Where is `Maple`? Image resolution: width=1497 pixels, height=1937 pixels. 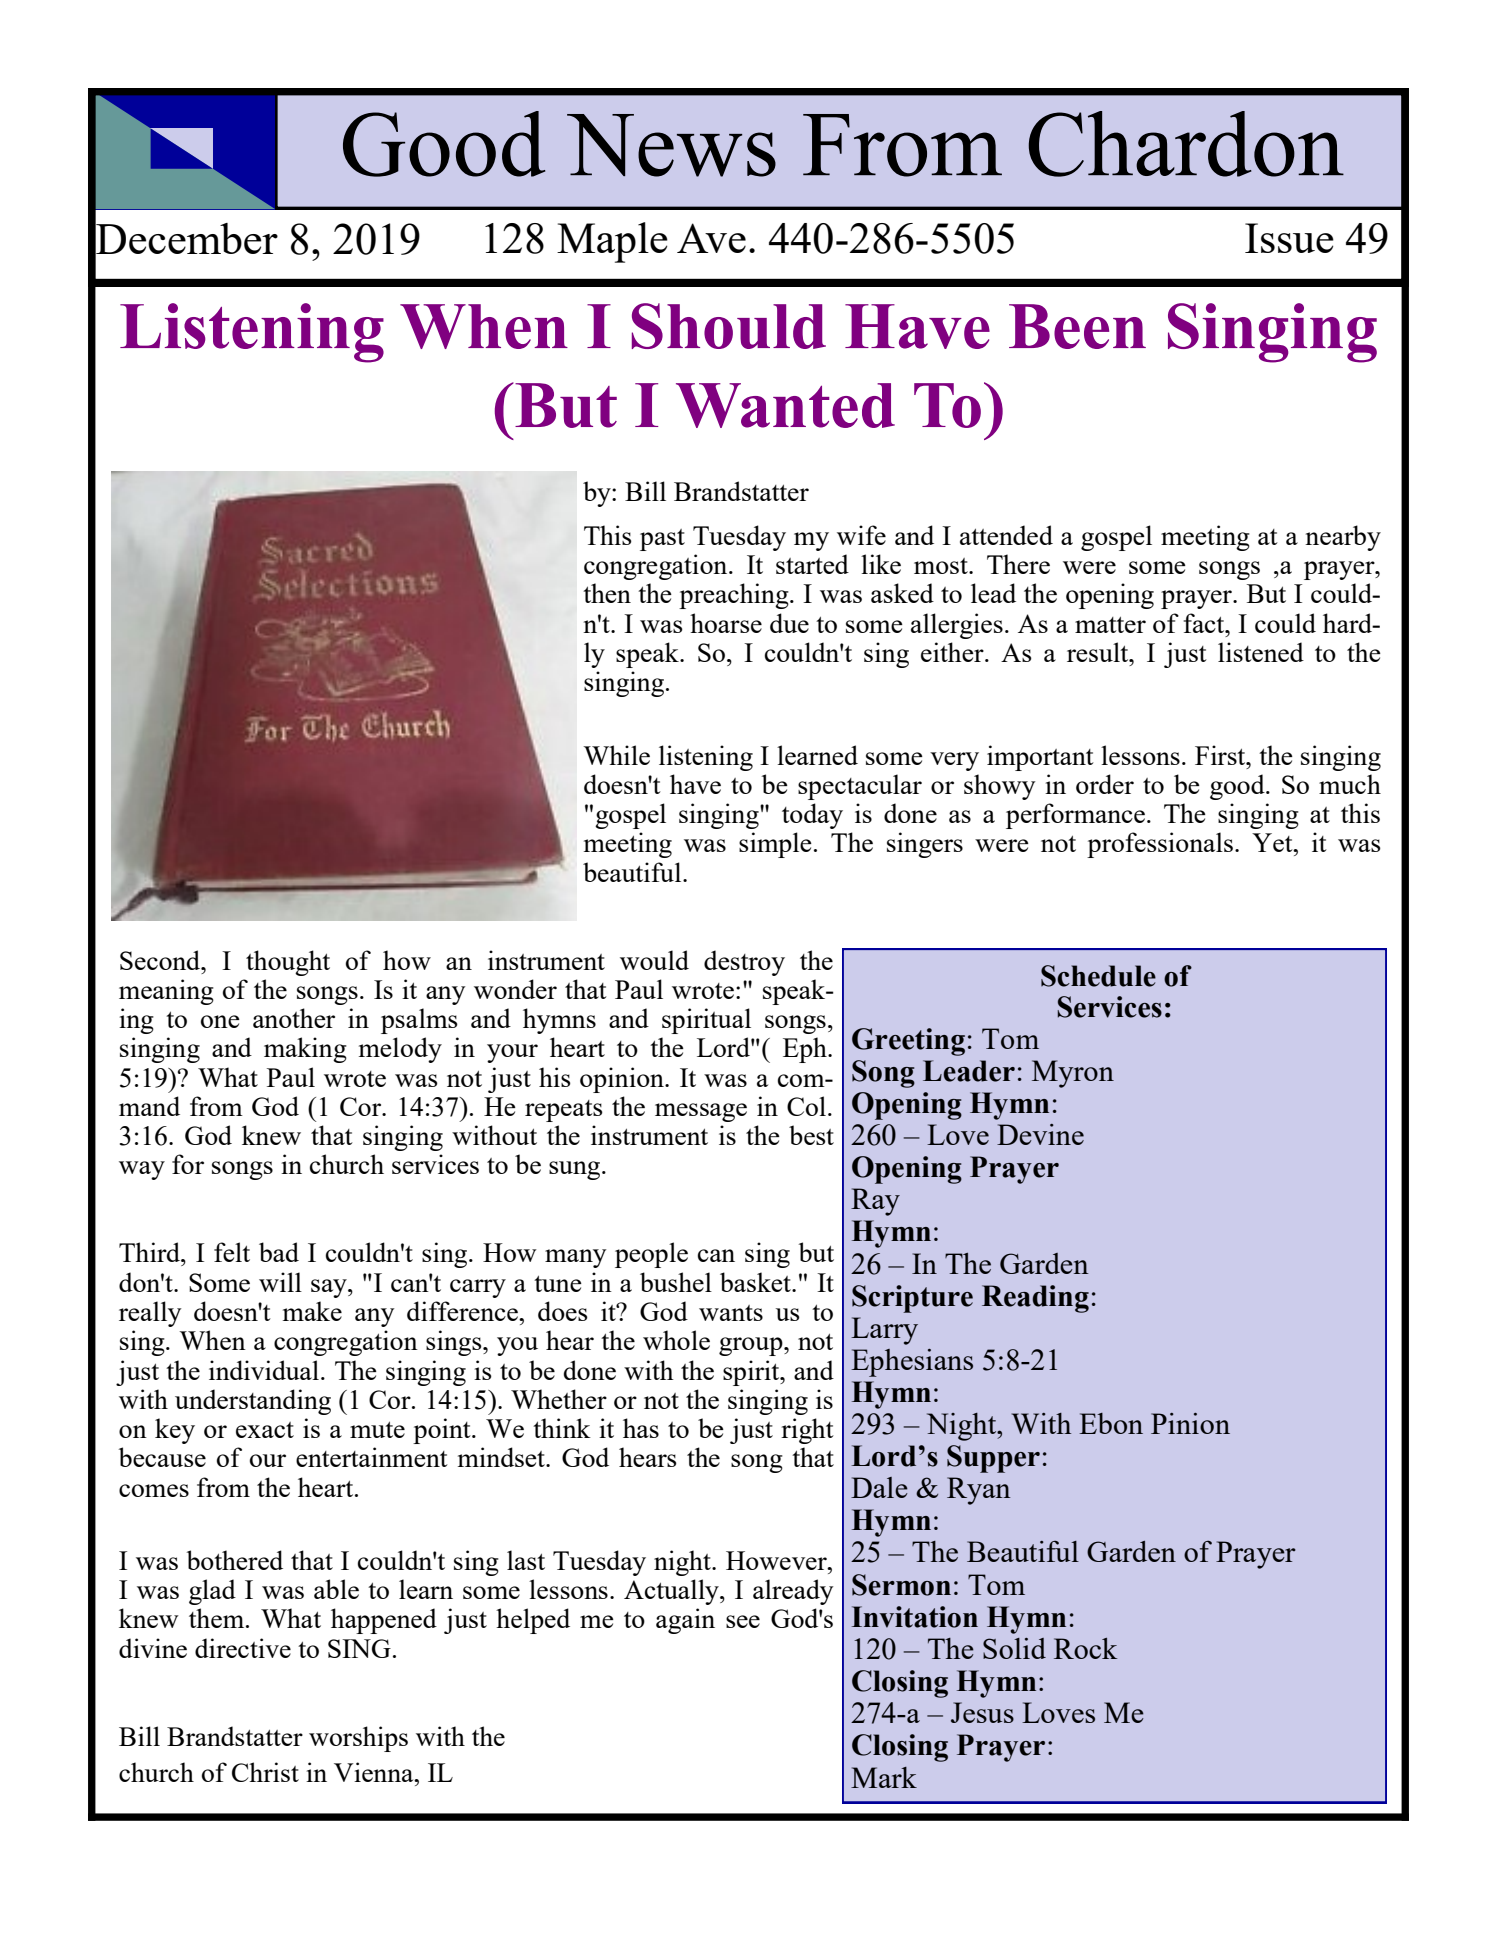
Maple is located at coordinates (612, 242).
